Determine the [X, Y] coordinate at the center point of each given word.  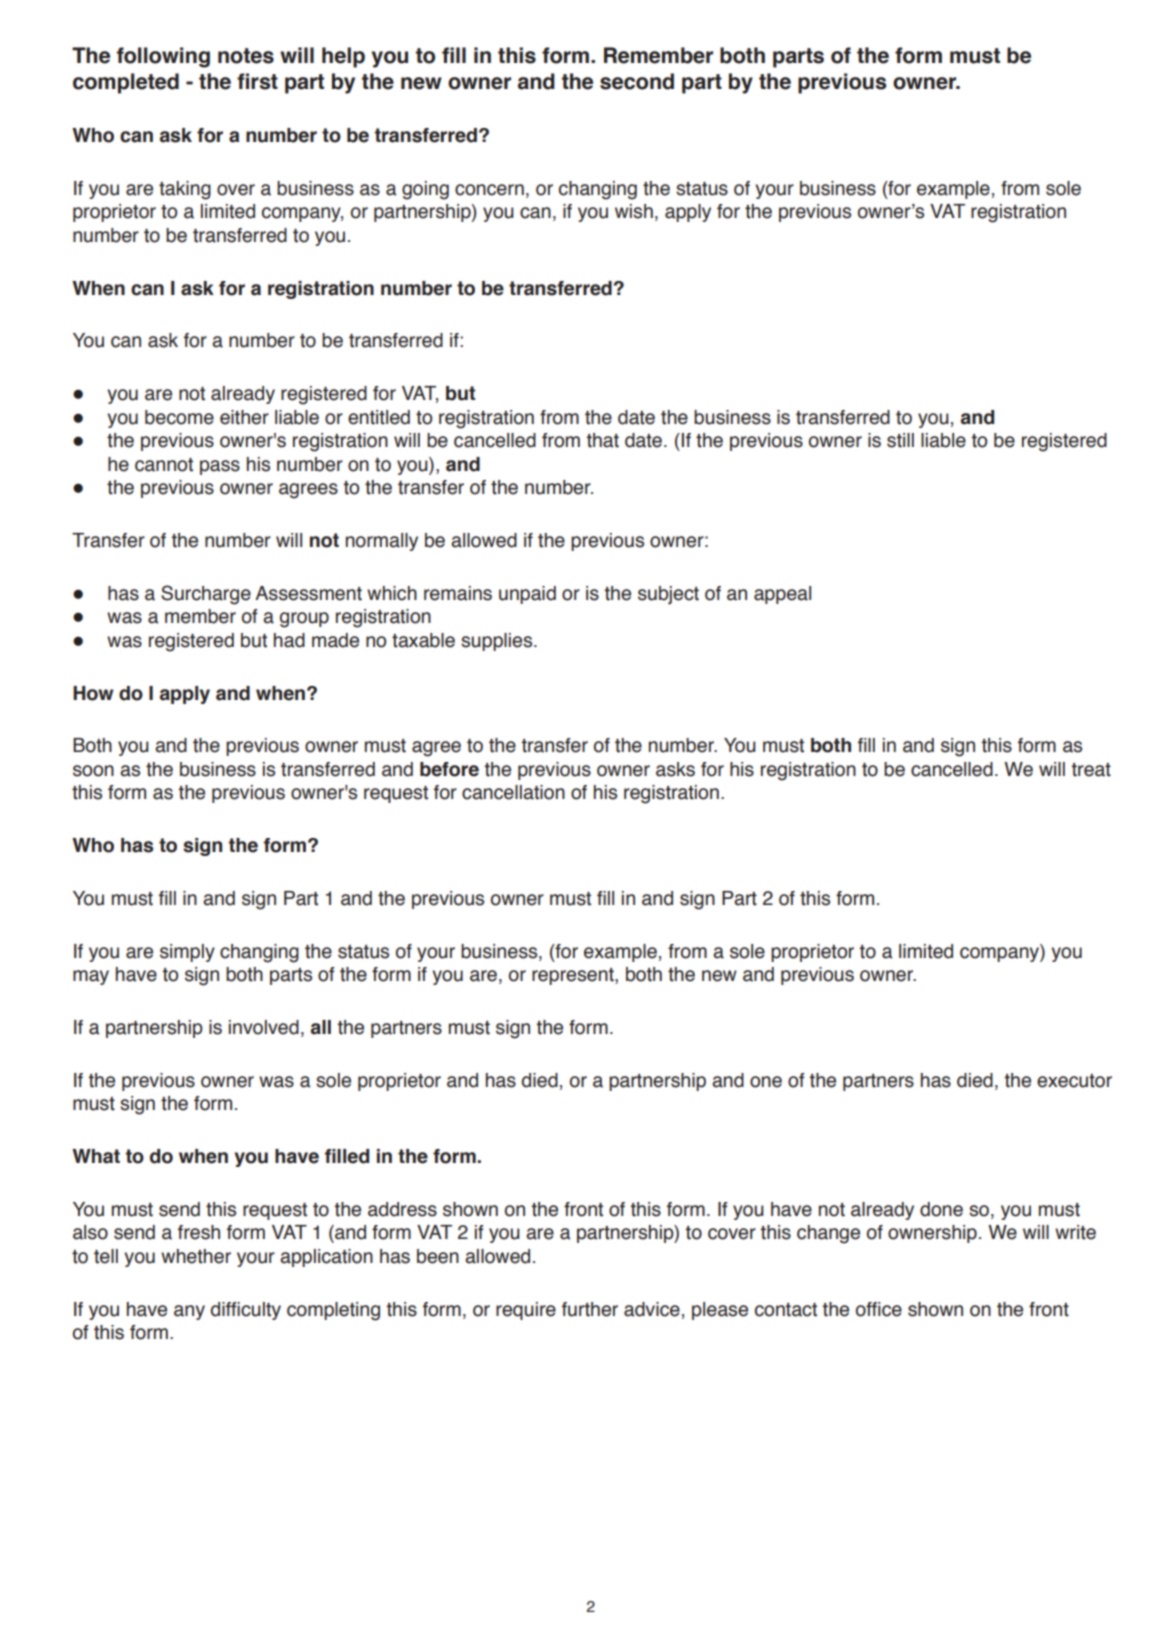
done [941, 1209]
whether [196, 1256]
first [257, 81]
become [179, 417]
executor [1074, 1081]
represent [574, 976]
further [590, 1309]
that [602, 440]
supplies [498, 642]
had [289, 640]
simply [187, 953]
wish [634, 211]
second [637, 81]
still [900, 440]
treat [1091, 770]
